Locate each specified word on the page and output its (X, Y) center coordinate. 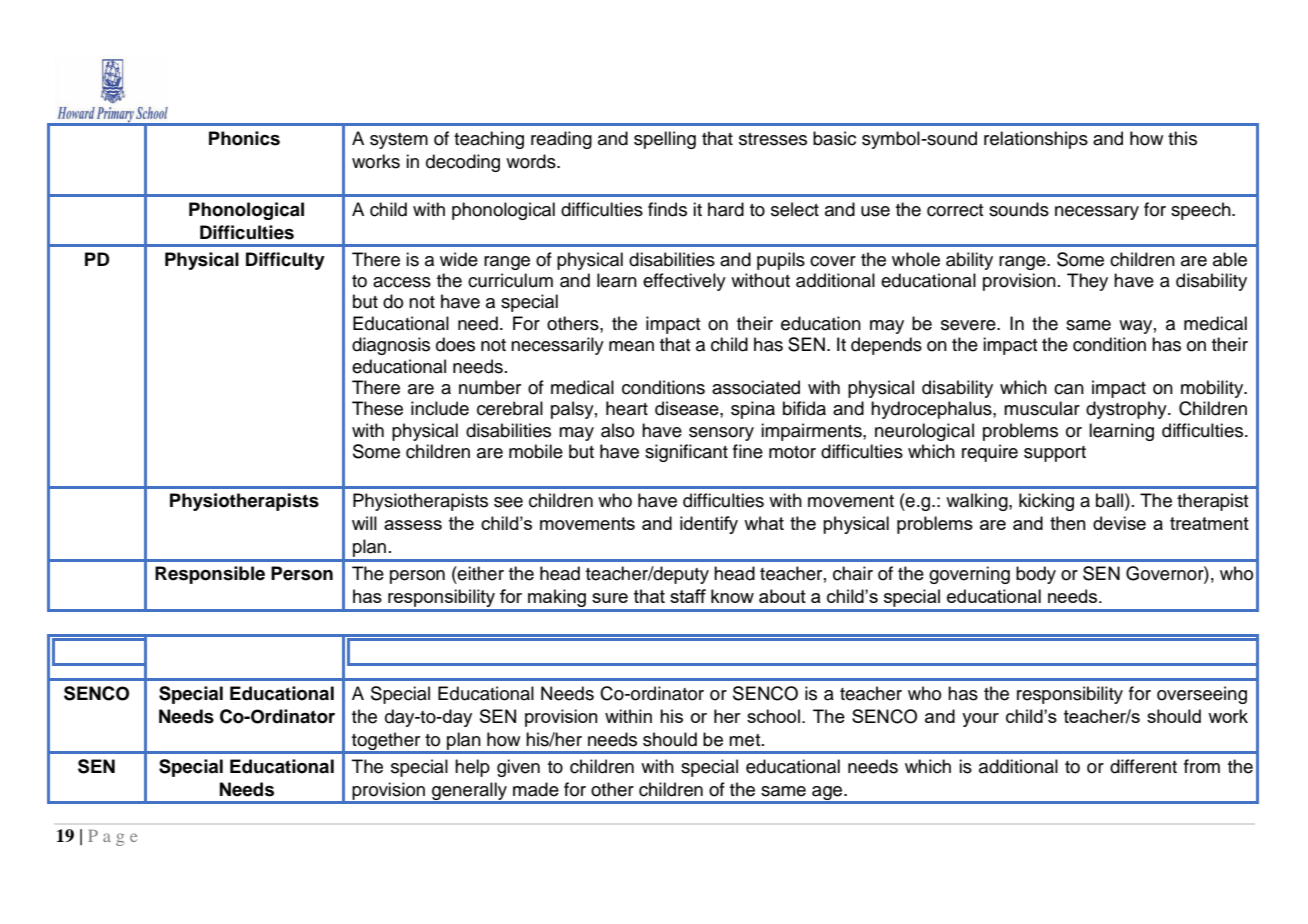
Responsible (210, 575)
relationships (1036, 140)
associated (756, 387)
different (1143, 766)
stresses (773, 139)
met (746, 740)
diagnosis (391, 346)
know (732, 596)
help (472, 768)
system (399, 141)
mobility (1213, 389)
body (1036, 575)
